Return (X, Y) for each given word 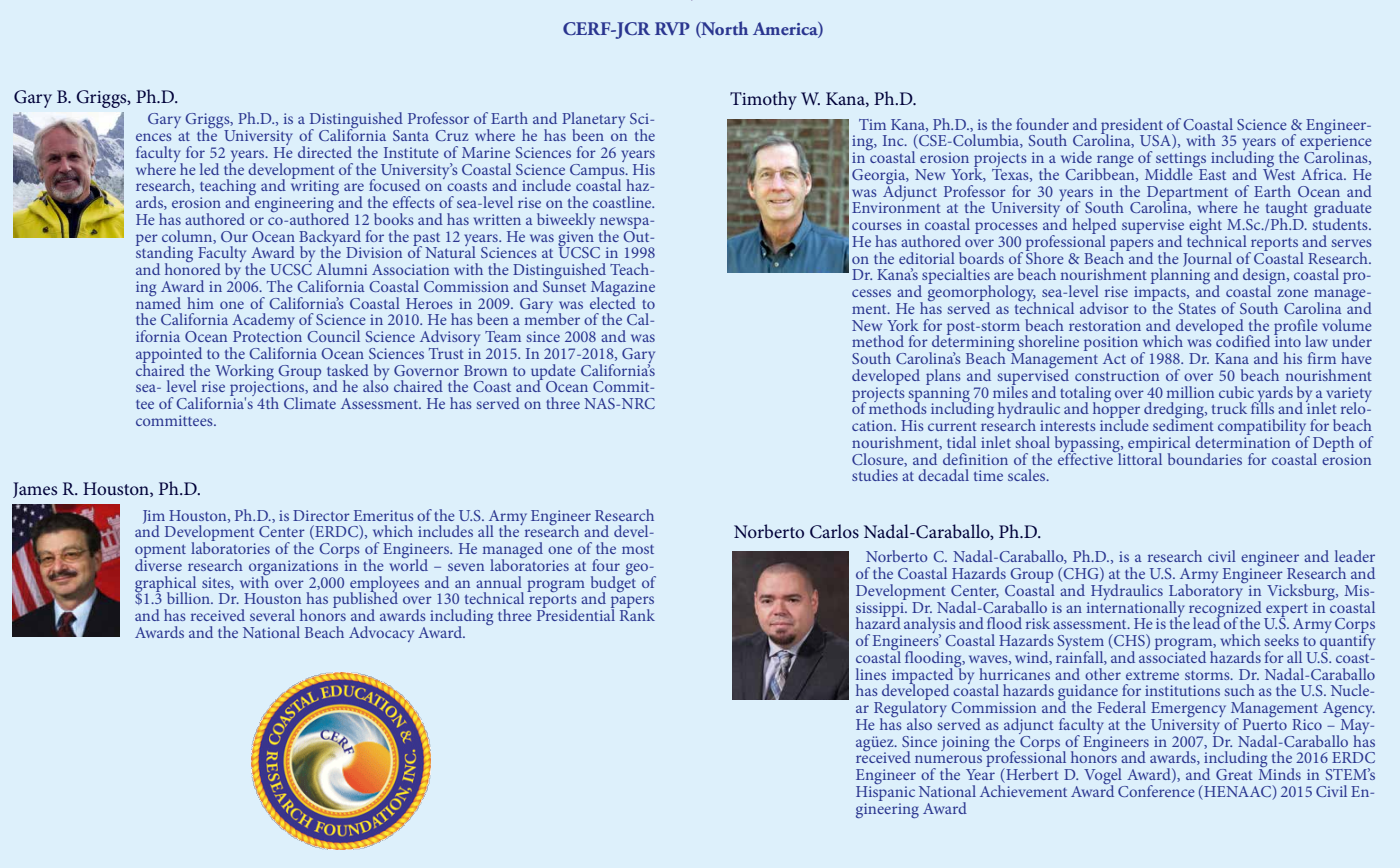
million (1190, 392)
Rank (637, 614)
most (638, 549)
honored (193, 268)
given (577, 238)
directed (325, 152)
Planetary (593, 121)
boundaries (1205, 459)
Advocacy (381, 634)
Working (244, 373)
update (553, 373)
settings (1181, 161)
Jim (154, 518)
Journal (1207, 259)
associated (1172, 656)
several (272, 615)
